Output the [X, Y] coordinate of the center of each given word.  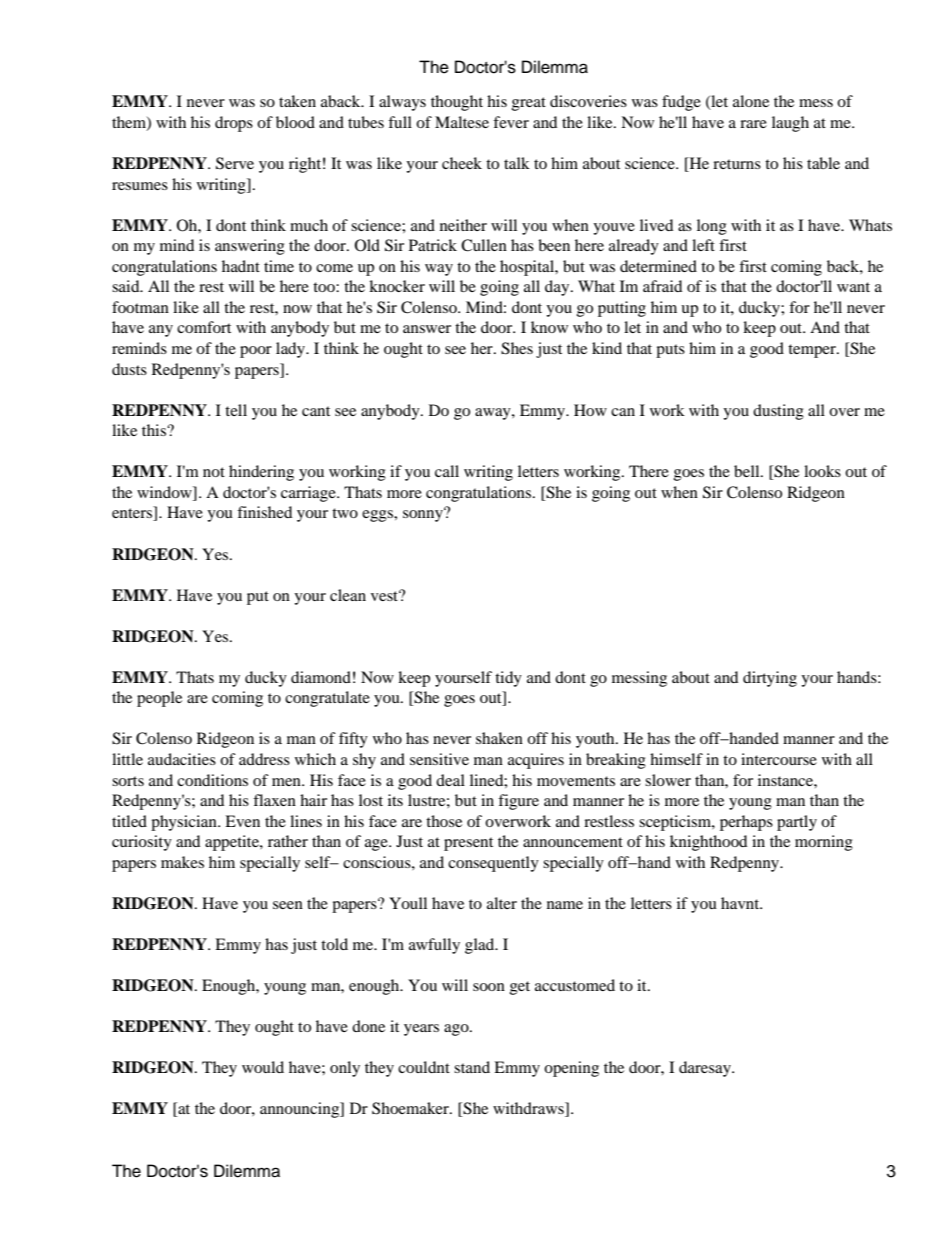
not [214, 472]
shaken [499, 738]
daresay [706, 1069]
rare [753, 124]
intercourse [779, 759]
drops [234, 124]
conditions [212, 780]
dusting [778, 412]
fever [511, 122]
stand [472, 1067]
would [263, 1067]
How [590, 410]
